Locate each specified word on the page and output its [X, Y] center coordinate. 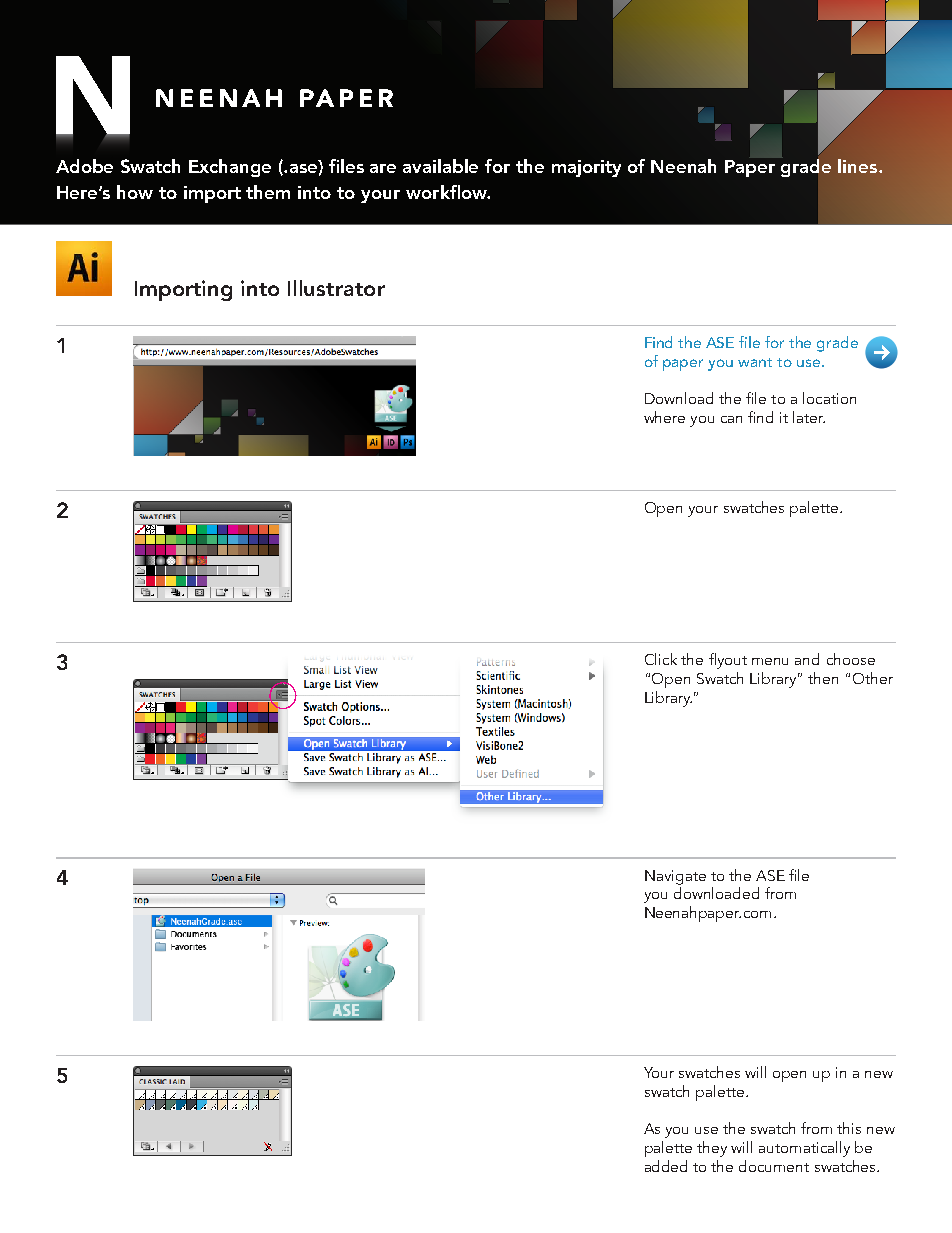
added [666, 1166]
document [774, 1166]
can [731, 419]
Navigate [675, 877]
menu [770, 661]
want [755, 362]
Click [661, 659]
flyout [728, 661]
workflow [447, 192]
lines [859, 166]
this [849, 1128]
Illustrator [336, 288]
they [712, 1149]
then [823, 678]
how [135, 192]
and [807, 659]
